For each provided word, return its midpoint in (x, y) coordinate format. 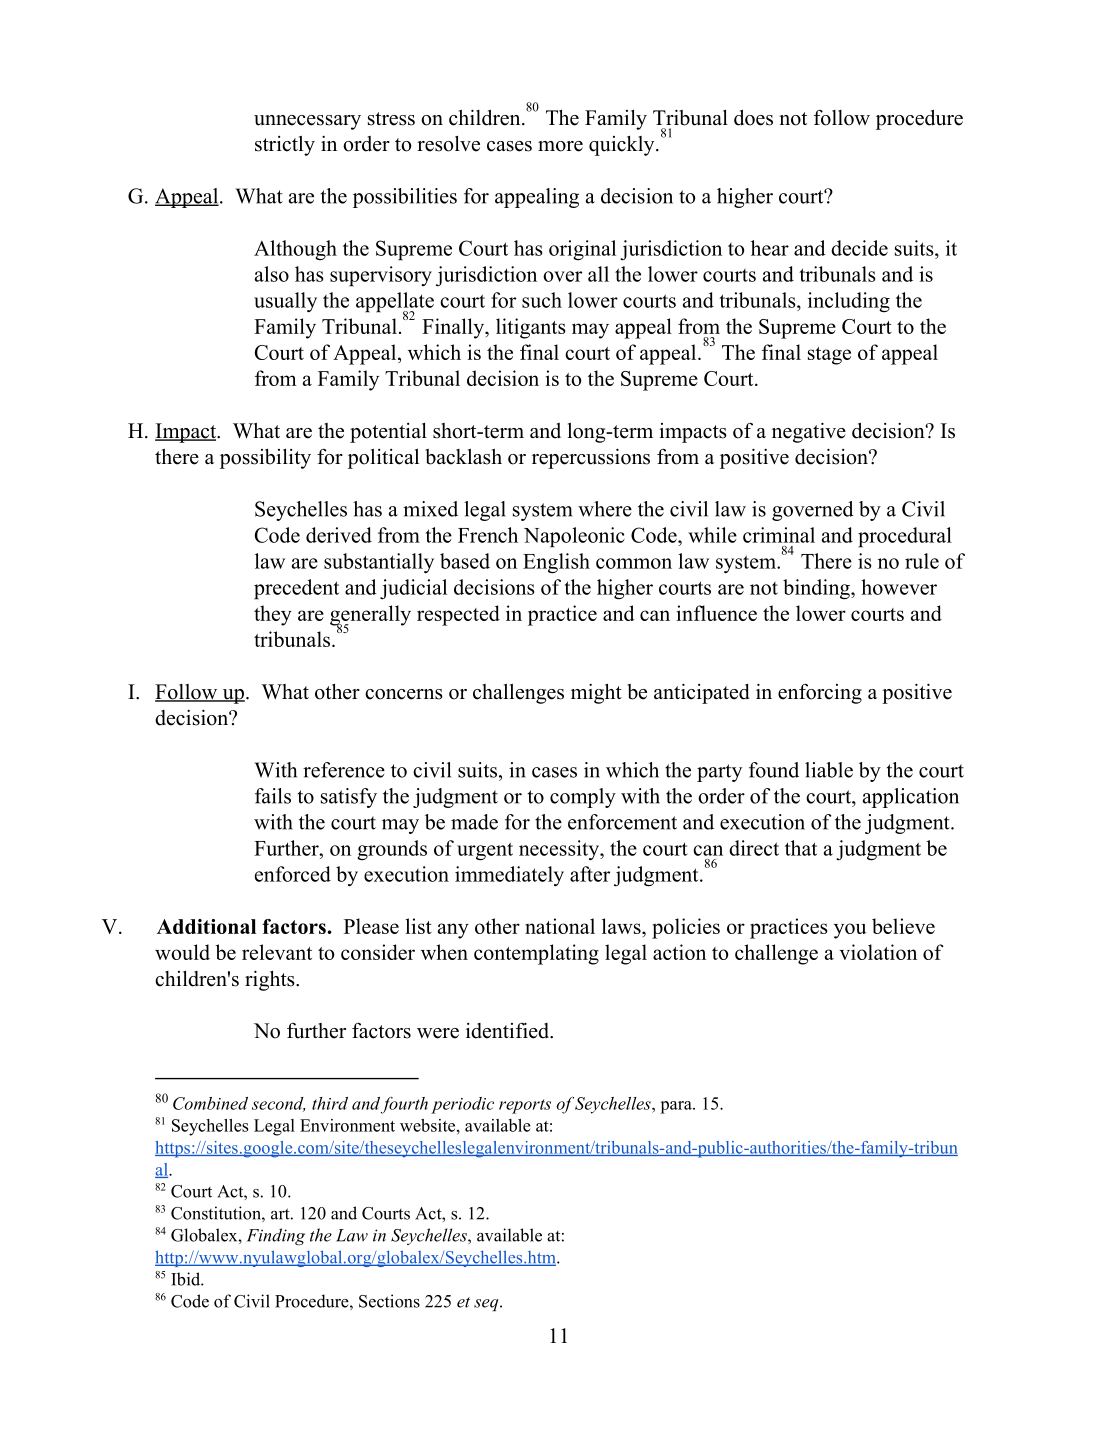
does (753, 118)
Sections (389, 1301)
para (677, 1107)
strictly (285, 146)
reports (525, 1106)
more (560, 146)
